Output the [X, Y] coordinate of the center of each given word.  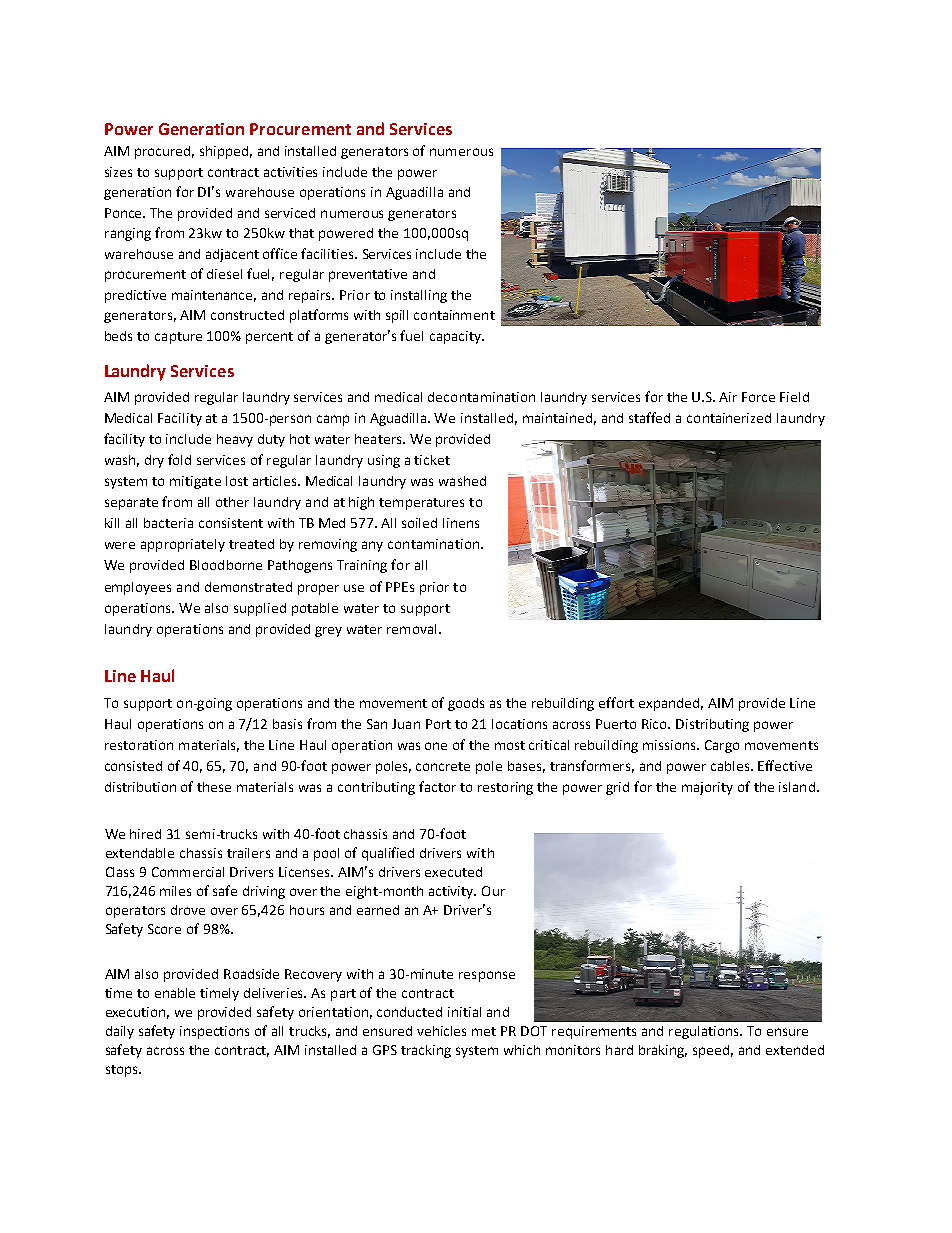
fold [179, 459]
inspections [214, 1032]
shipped [224, 152]
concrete [443, 766]
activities [290, 172]
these [214, 787]
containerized [729, 418]
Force [758, 397]
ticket [432, 460]
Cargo [722, 746]
